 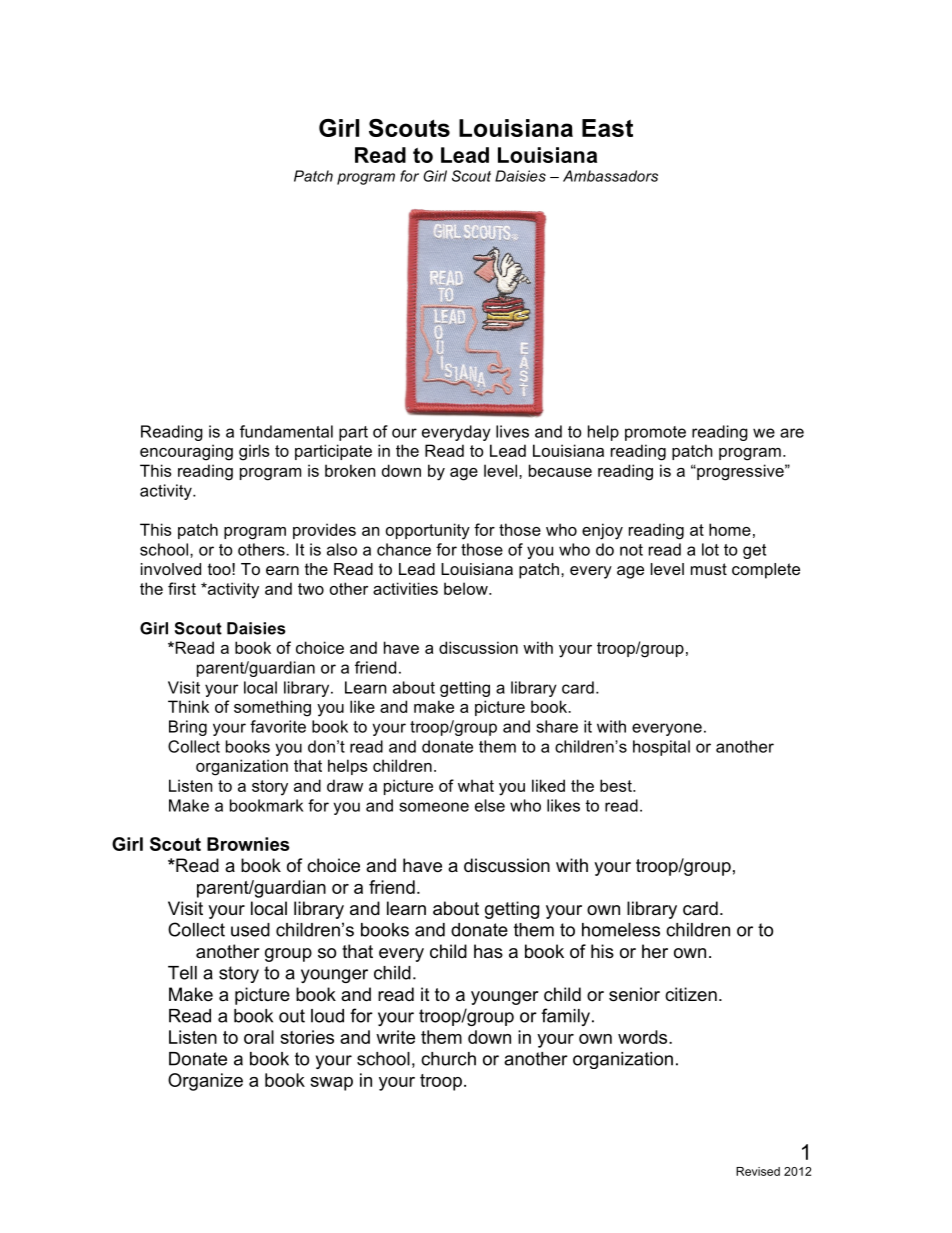 What do you see at coordinates (286, 431) in the page?
I see `fundamental` at bounding box center [286, 431].
